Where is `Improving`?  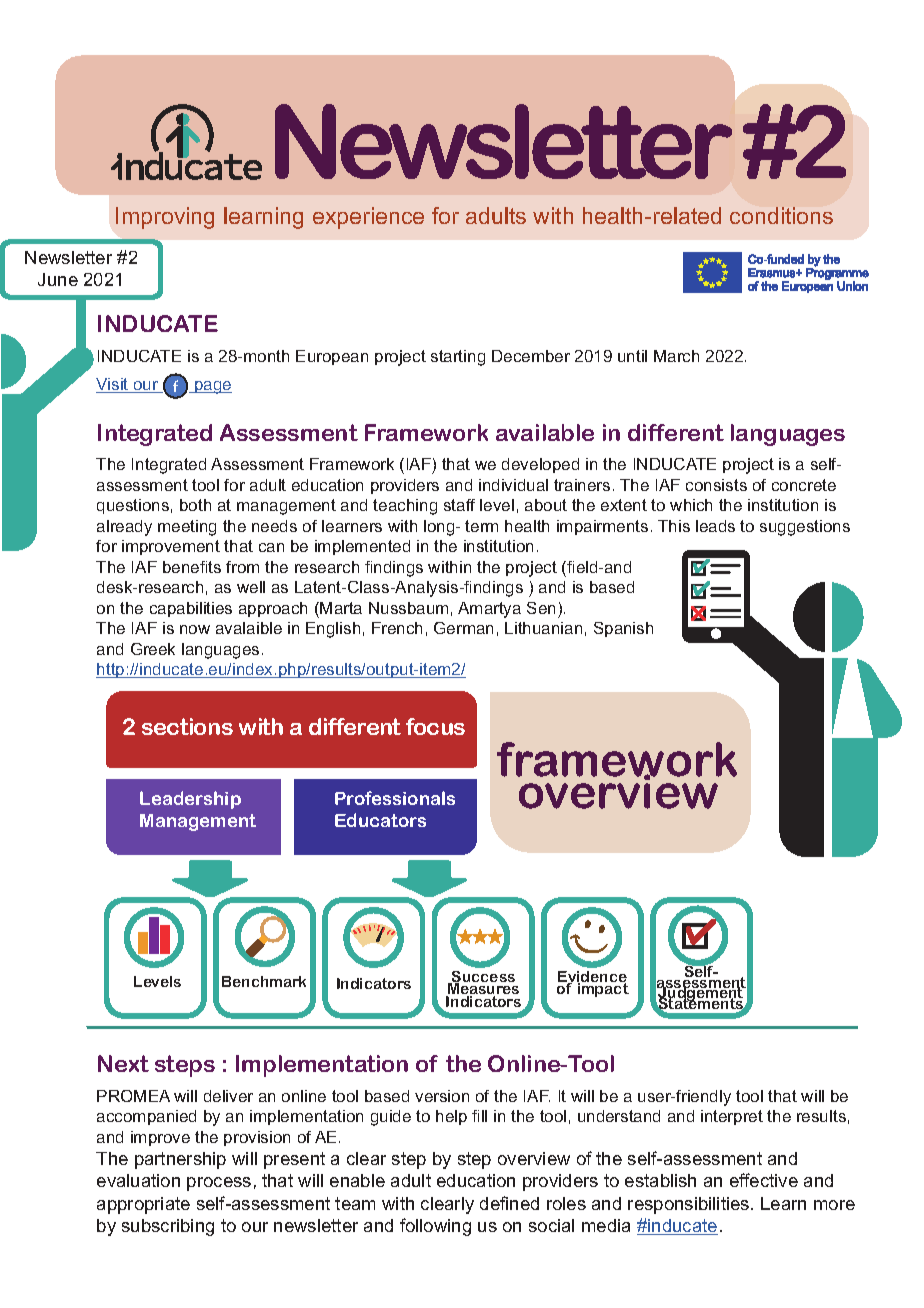
Improving is located at coordinates (165, 218).
